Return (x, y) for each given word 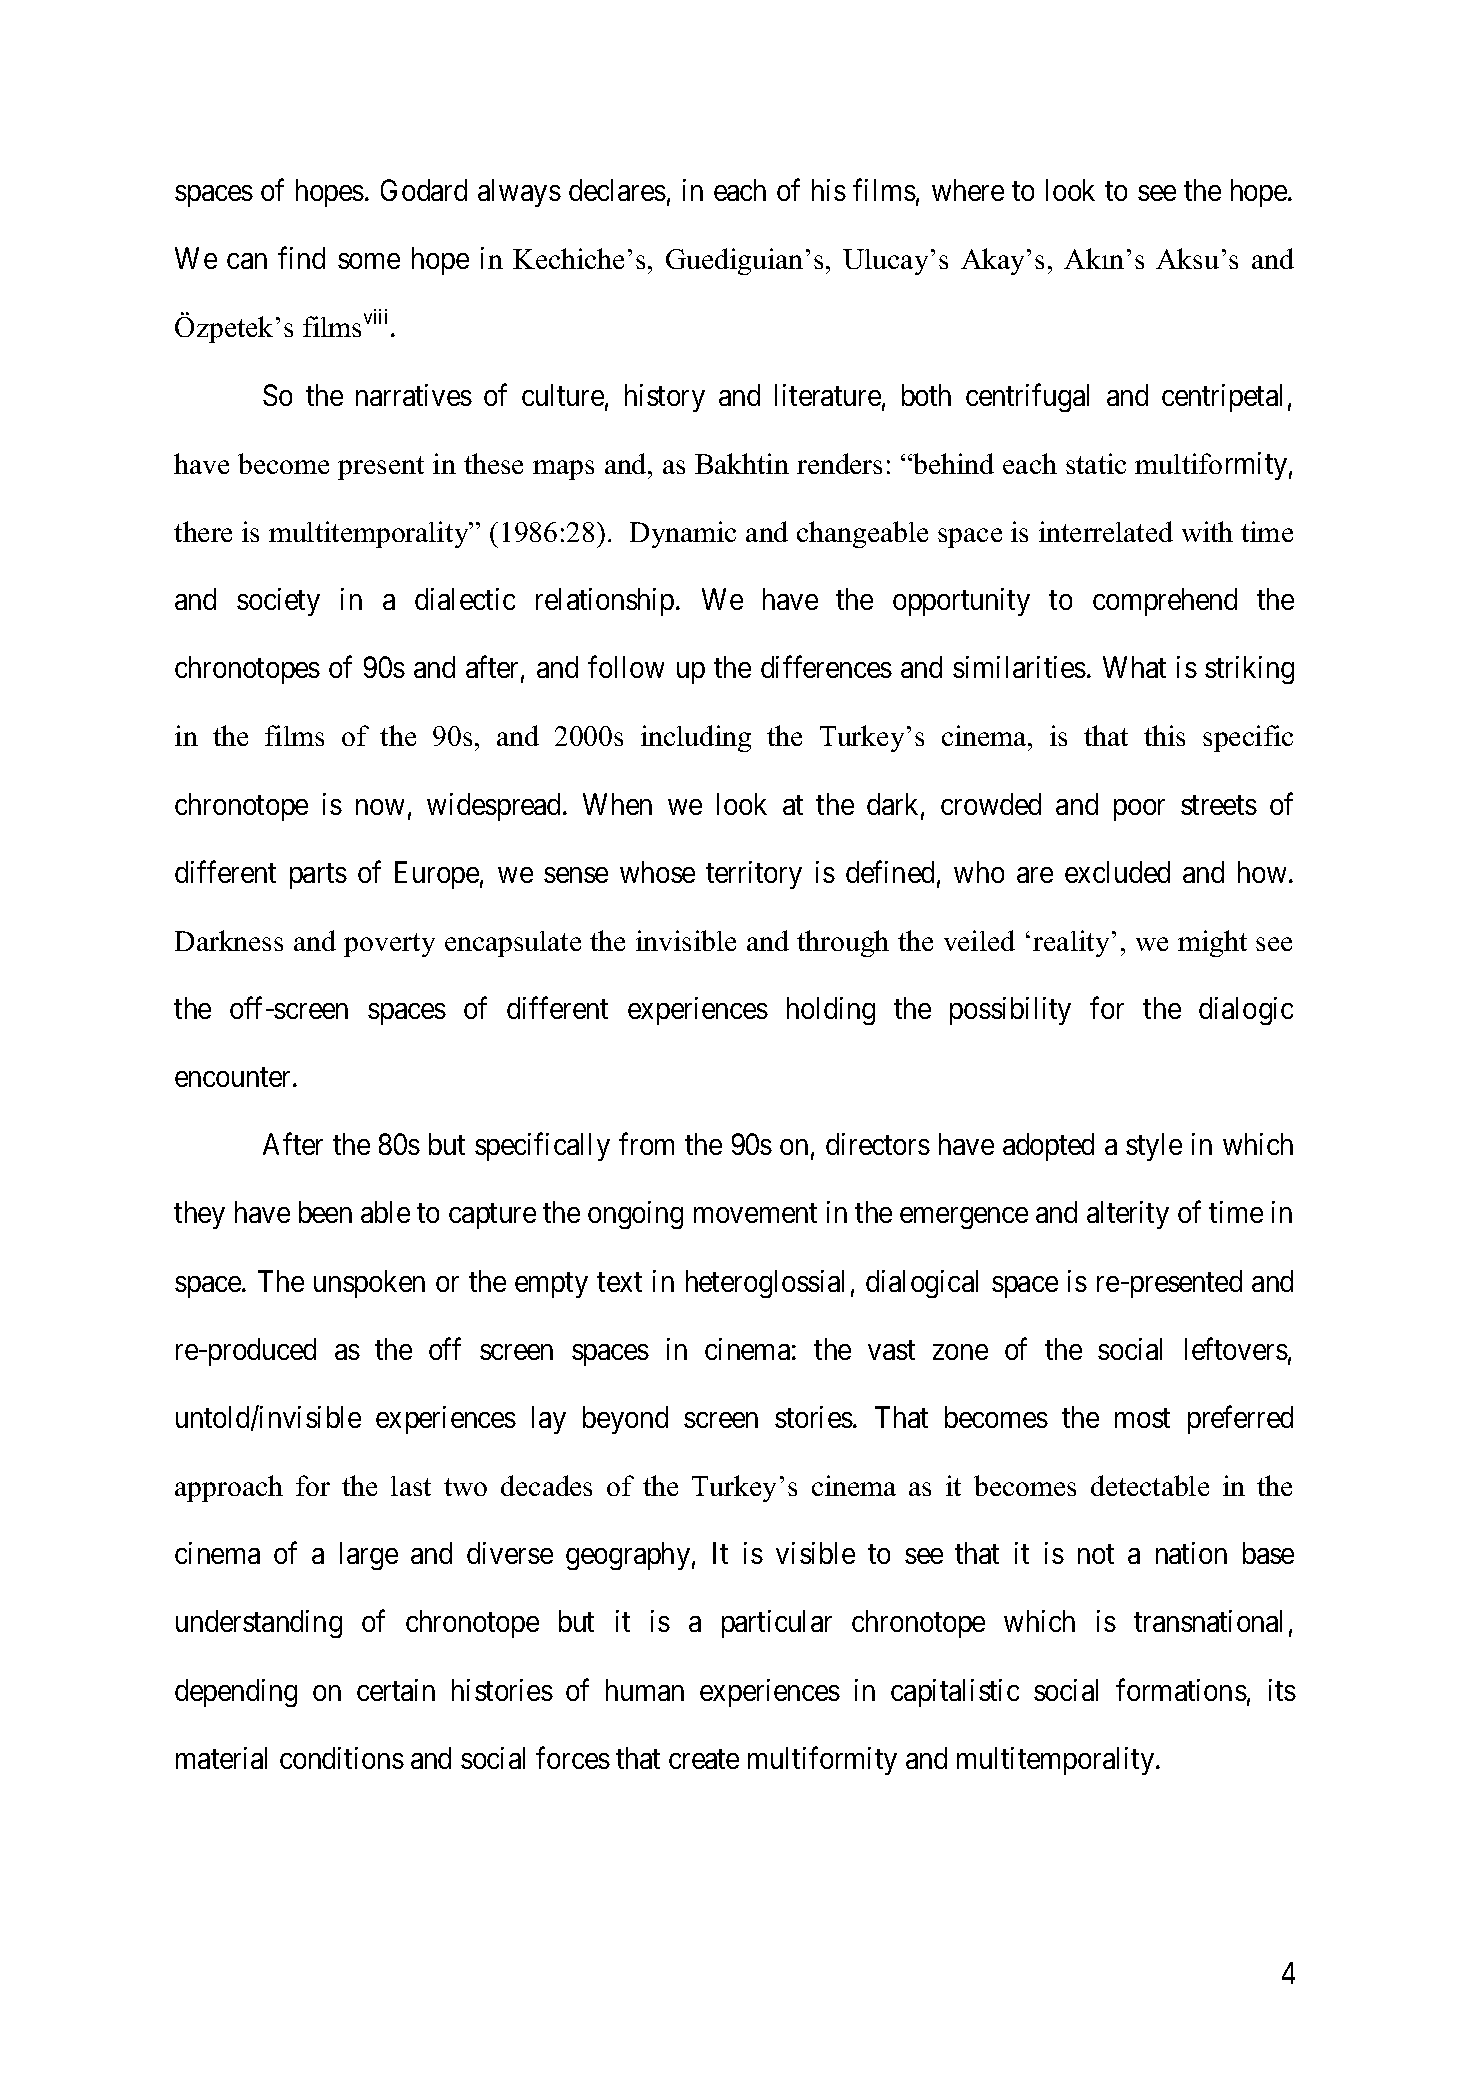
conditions (342, 1758)
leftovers (1236, 1349)
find (301, 258)
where (968, 190)
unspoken (369, 1284)
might (1212, 943)
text (619, 1282)
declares (617, 190)
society (278, 602)
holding (831, 1011)
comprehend (1165, 602)
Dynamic (683, 534)
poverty (389, 945)
